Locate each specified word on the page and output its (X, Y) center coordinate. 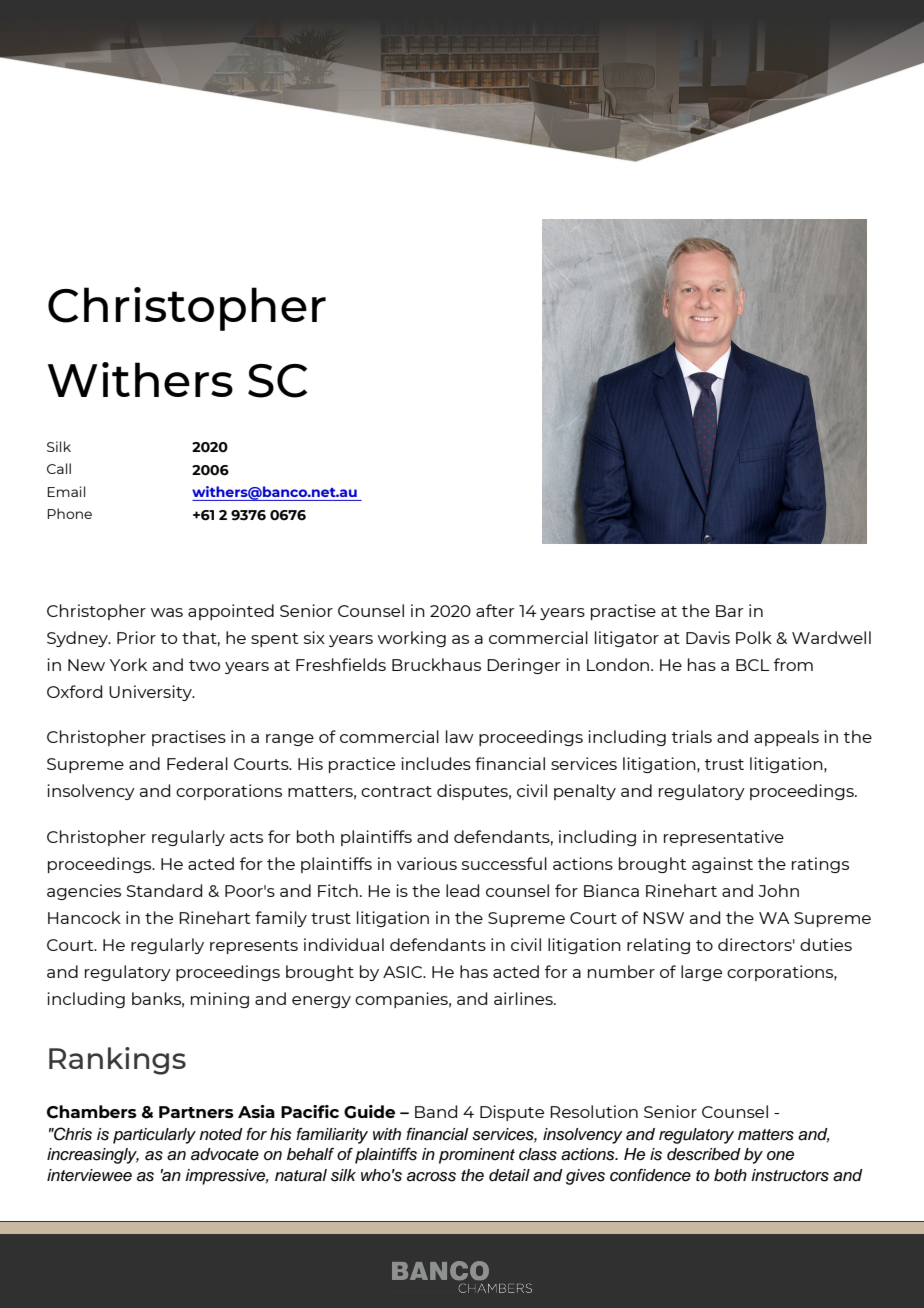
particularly (154, 1136)
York (128, 664)
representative (724, 838)
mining (220, 1000)
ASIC (404, 972)
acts (246, 837)
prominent (477, 1156)
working (412, 639)
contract (396, 791)
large (701, 973)
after (495, 610)
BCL (752, 665)
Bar (730, 611)
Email (66, 491)
